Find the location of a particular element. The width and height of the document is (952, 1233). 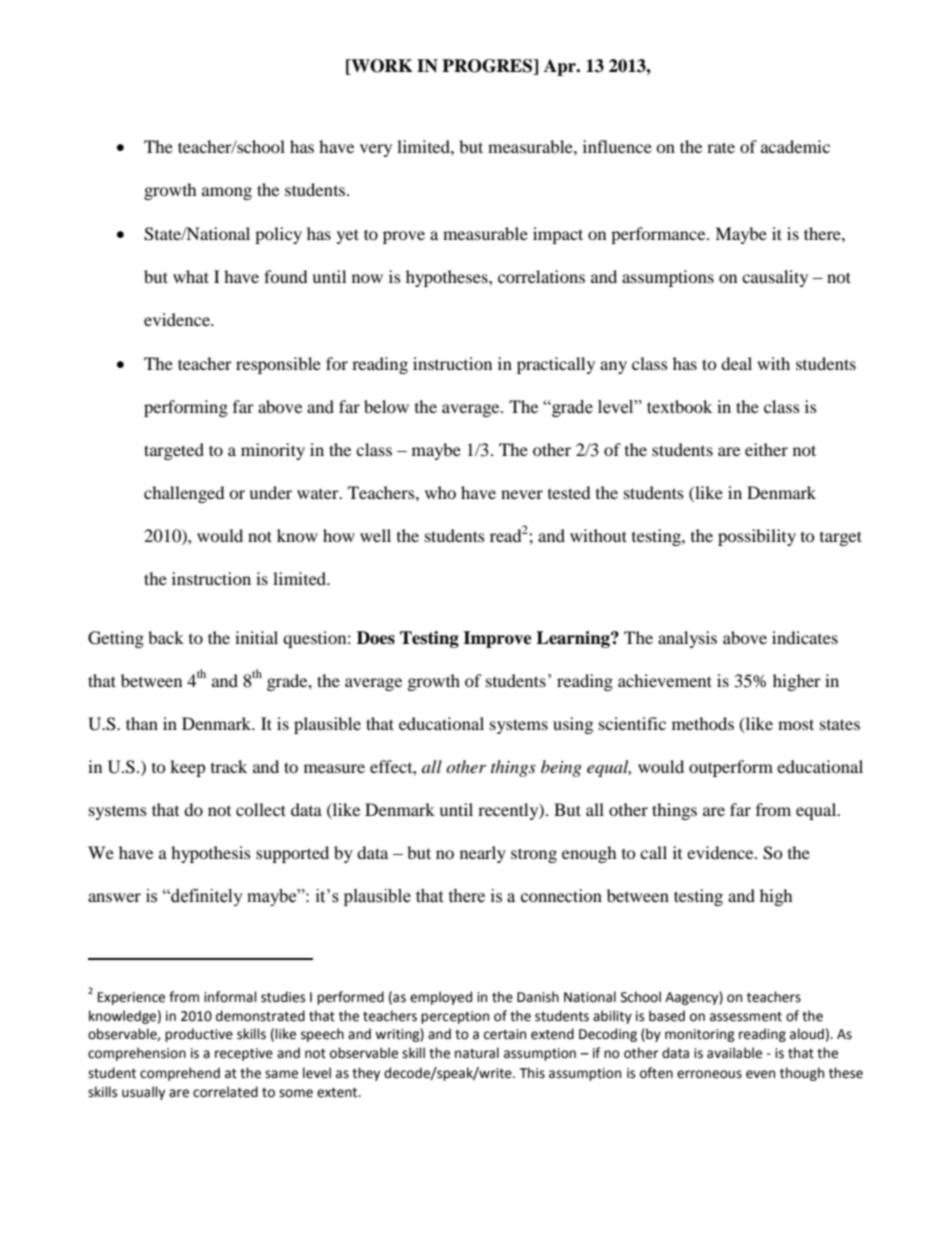

possibility is located at coordinates (757, 537).
